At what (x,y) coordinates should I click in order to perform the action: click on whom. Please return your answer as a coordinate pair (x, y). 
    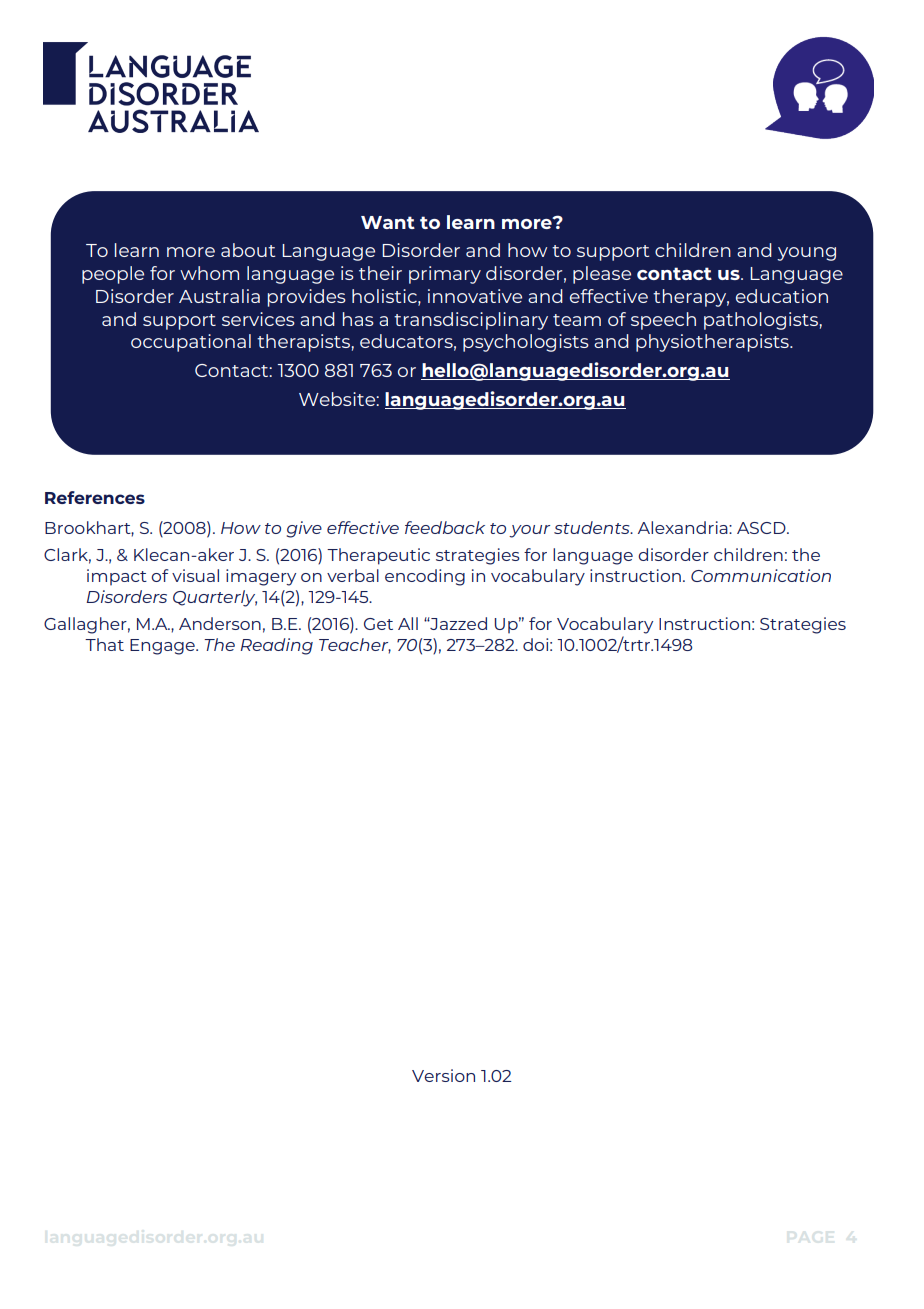
    Looking at the image, I should click on (209, 273).
